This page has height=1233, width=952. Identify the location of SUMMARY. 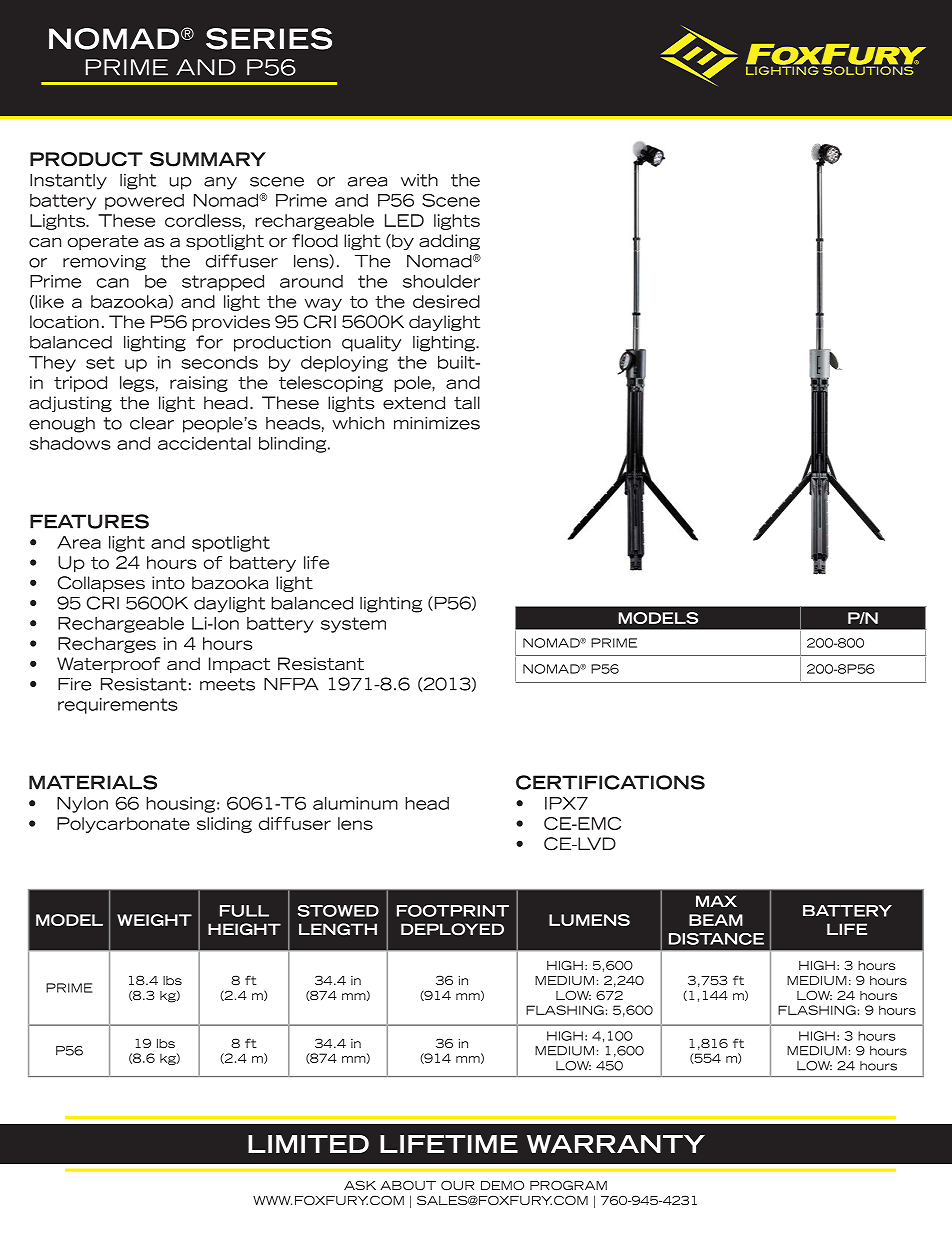
(208, 159).
